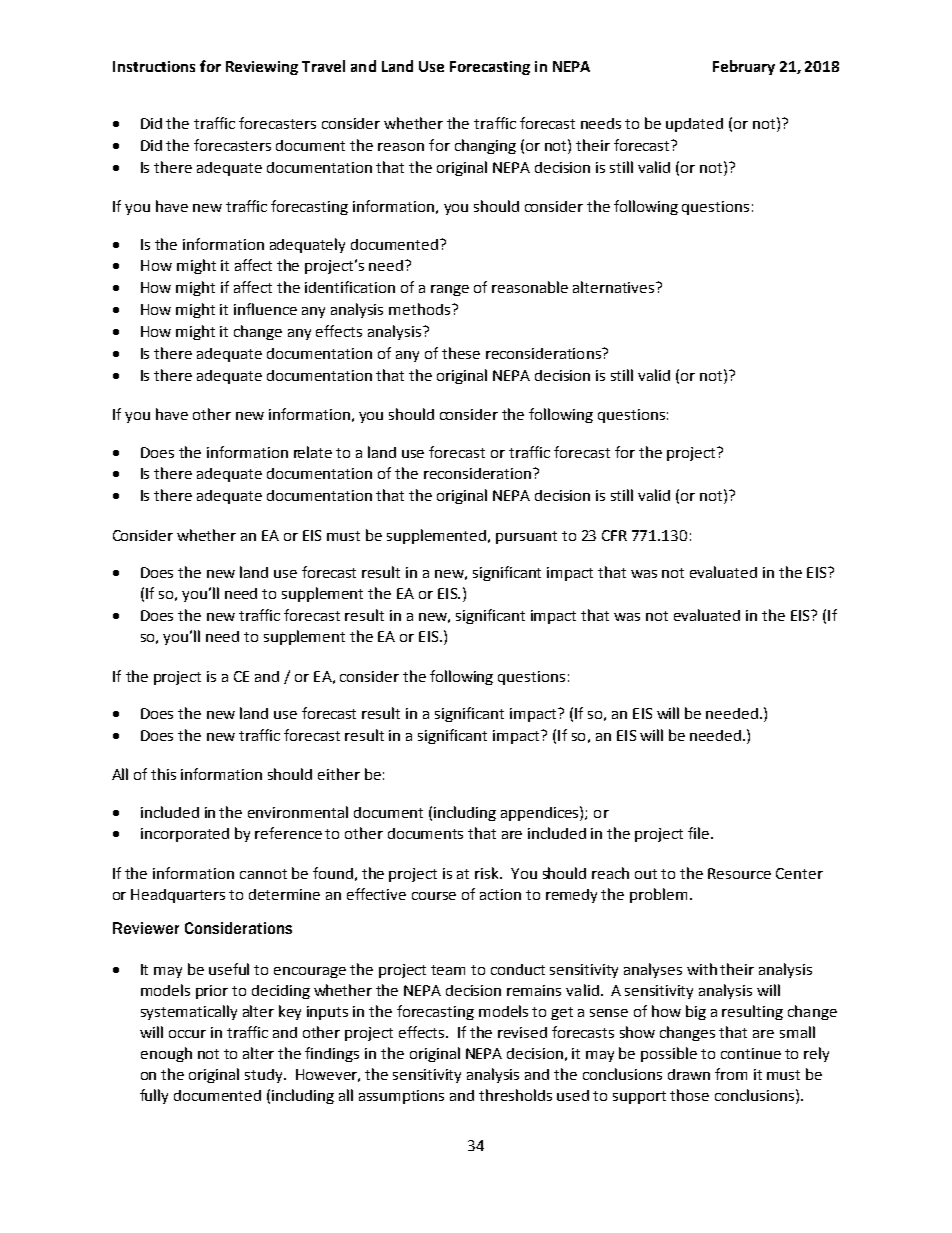 The height and width of the screenshot is (1233, 952). What do you see at coordinates (262, 68) in the screenshot?
I see `Reviewing` at bounding box center [262, 68].
